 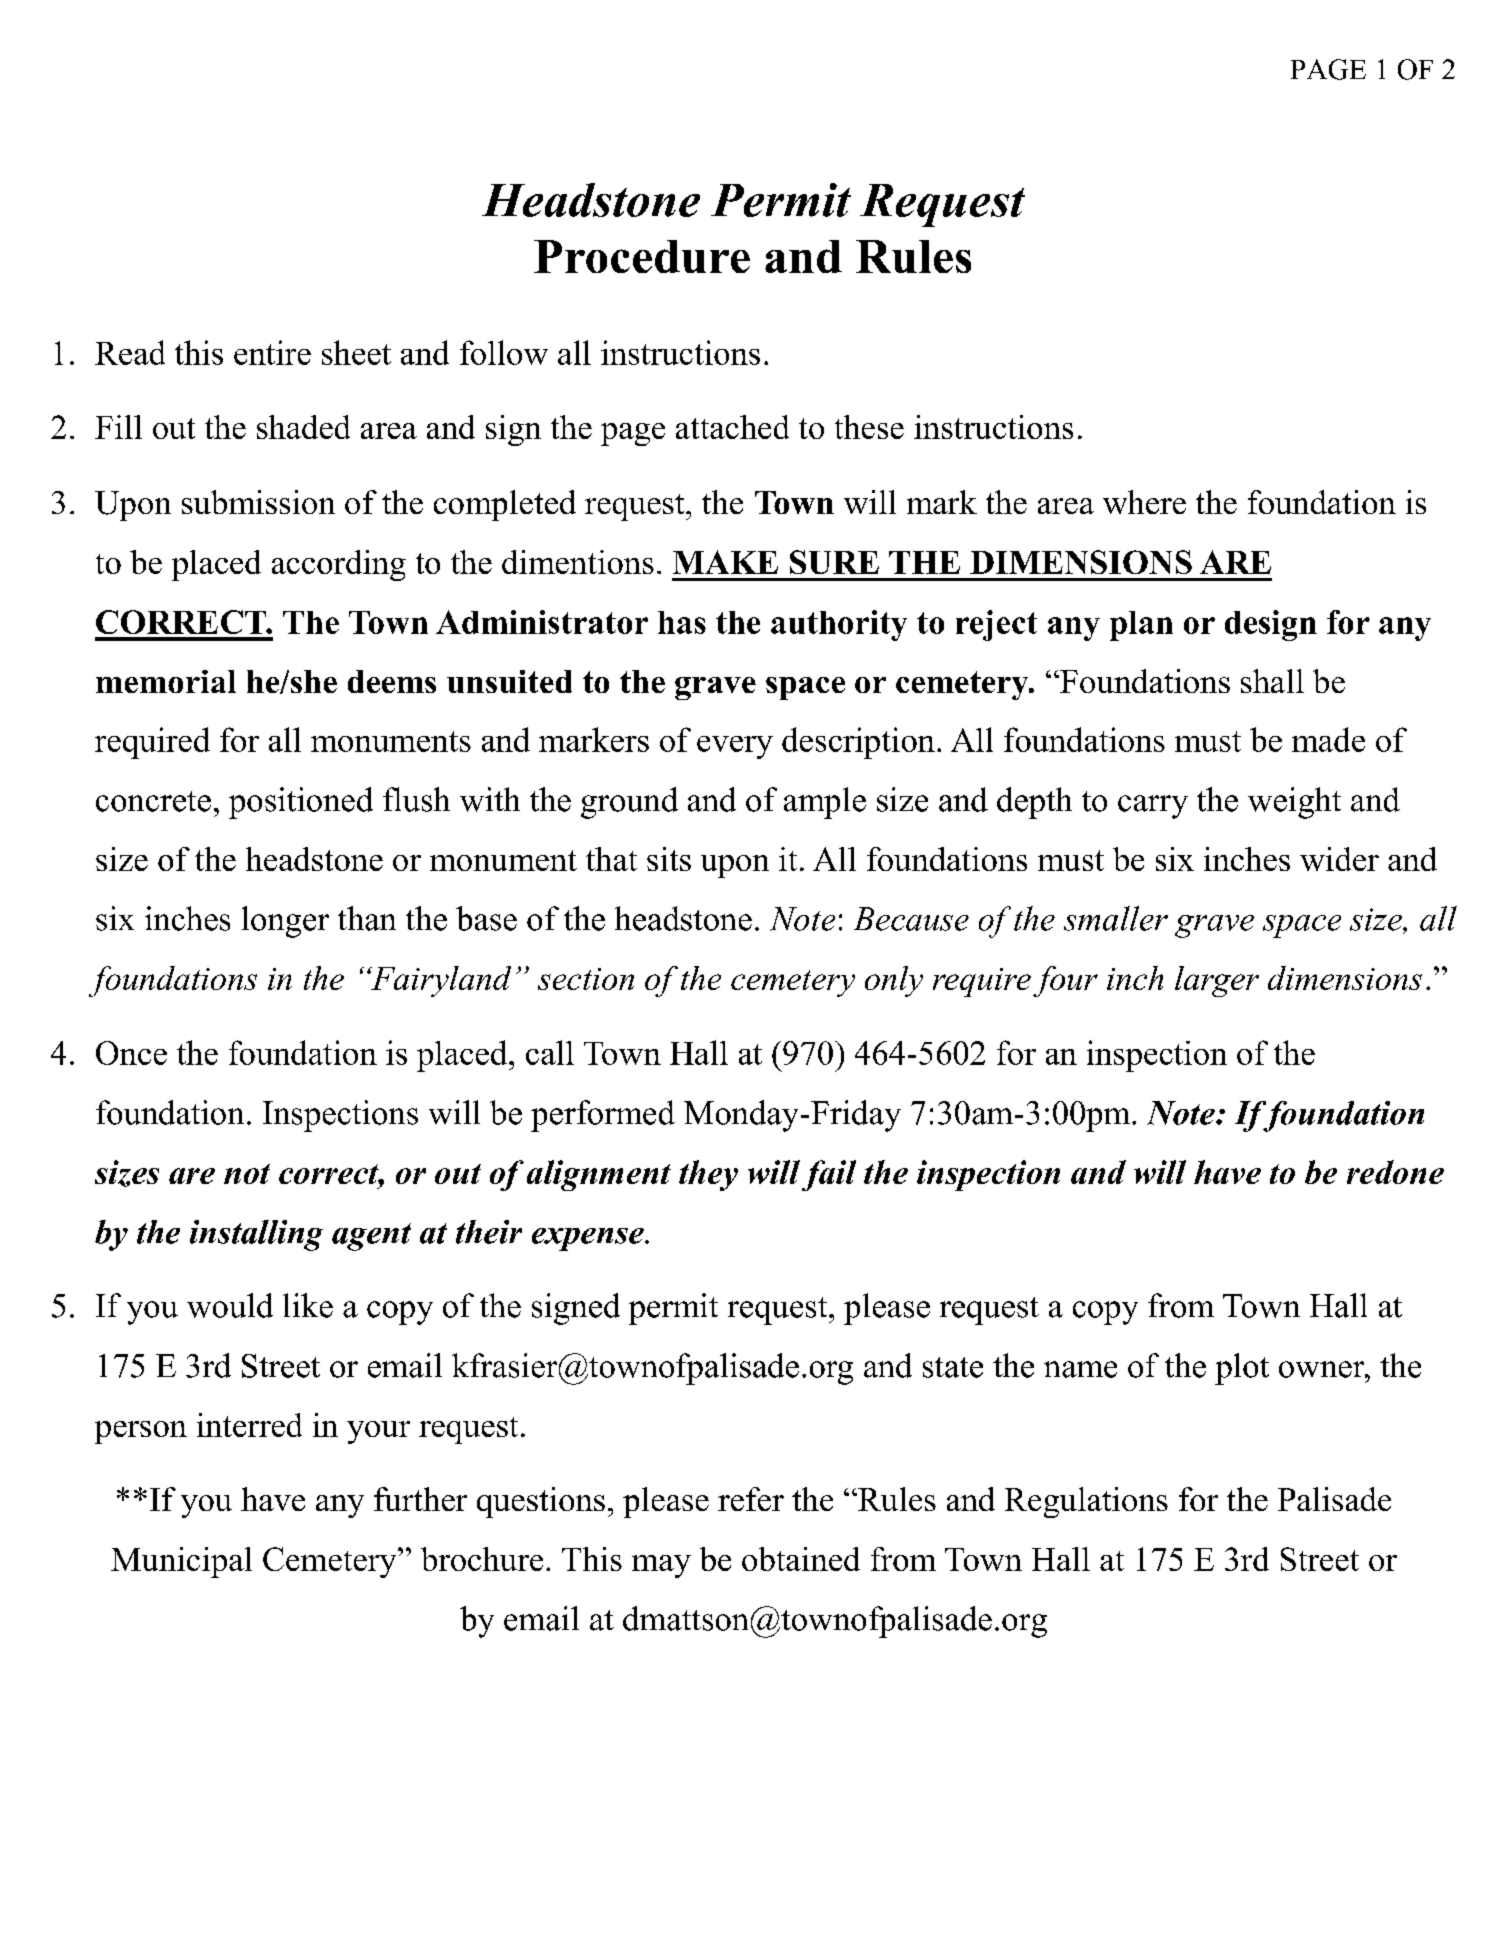 What do you see at coordinates (272, 352) in the page?
I see `entire` at bounding box center [272, 352].
